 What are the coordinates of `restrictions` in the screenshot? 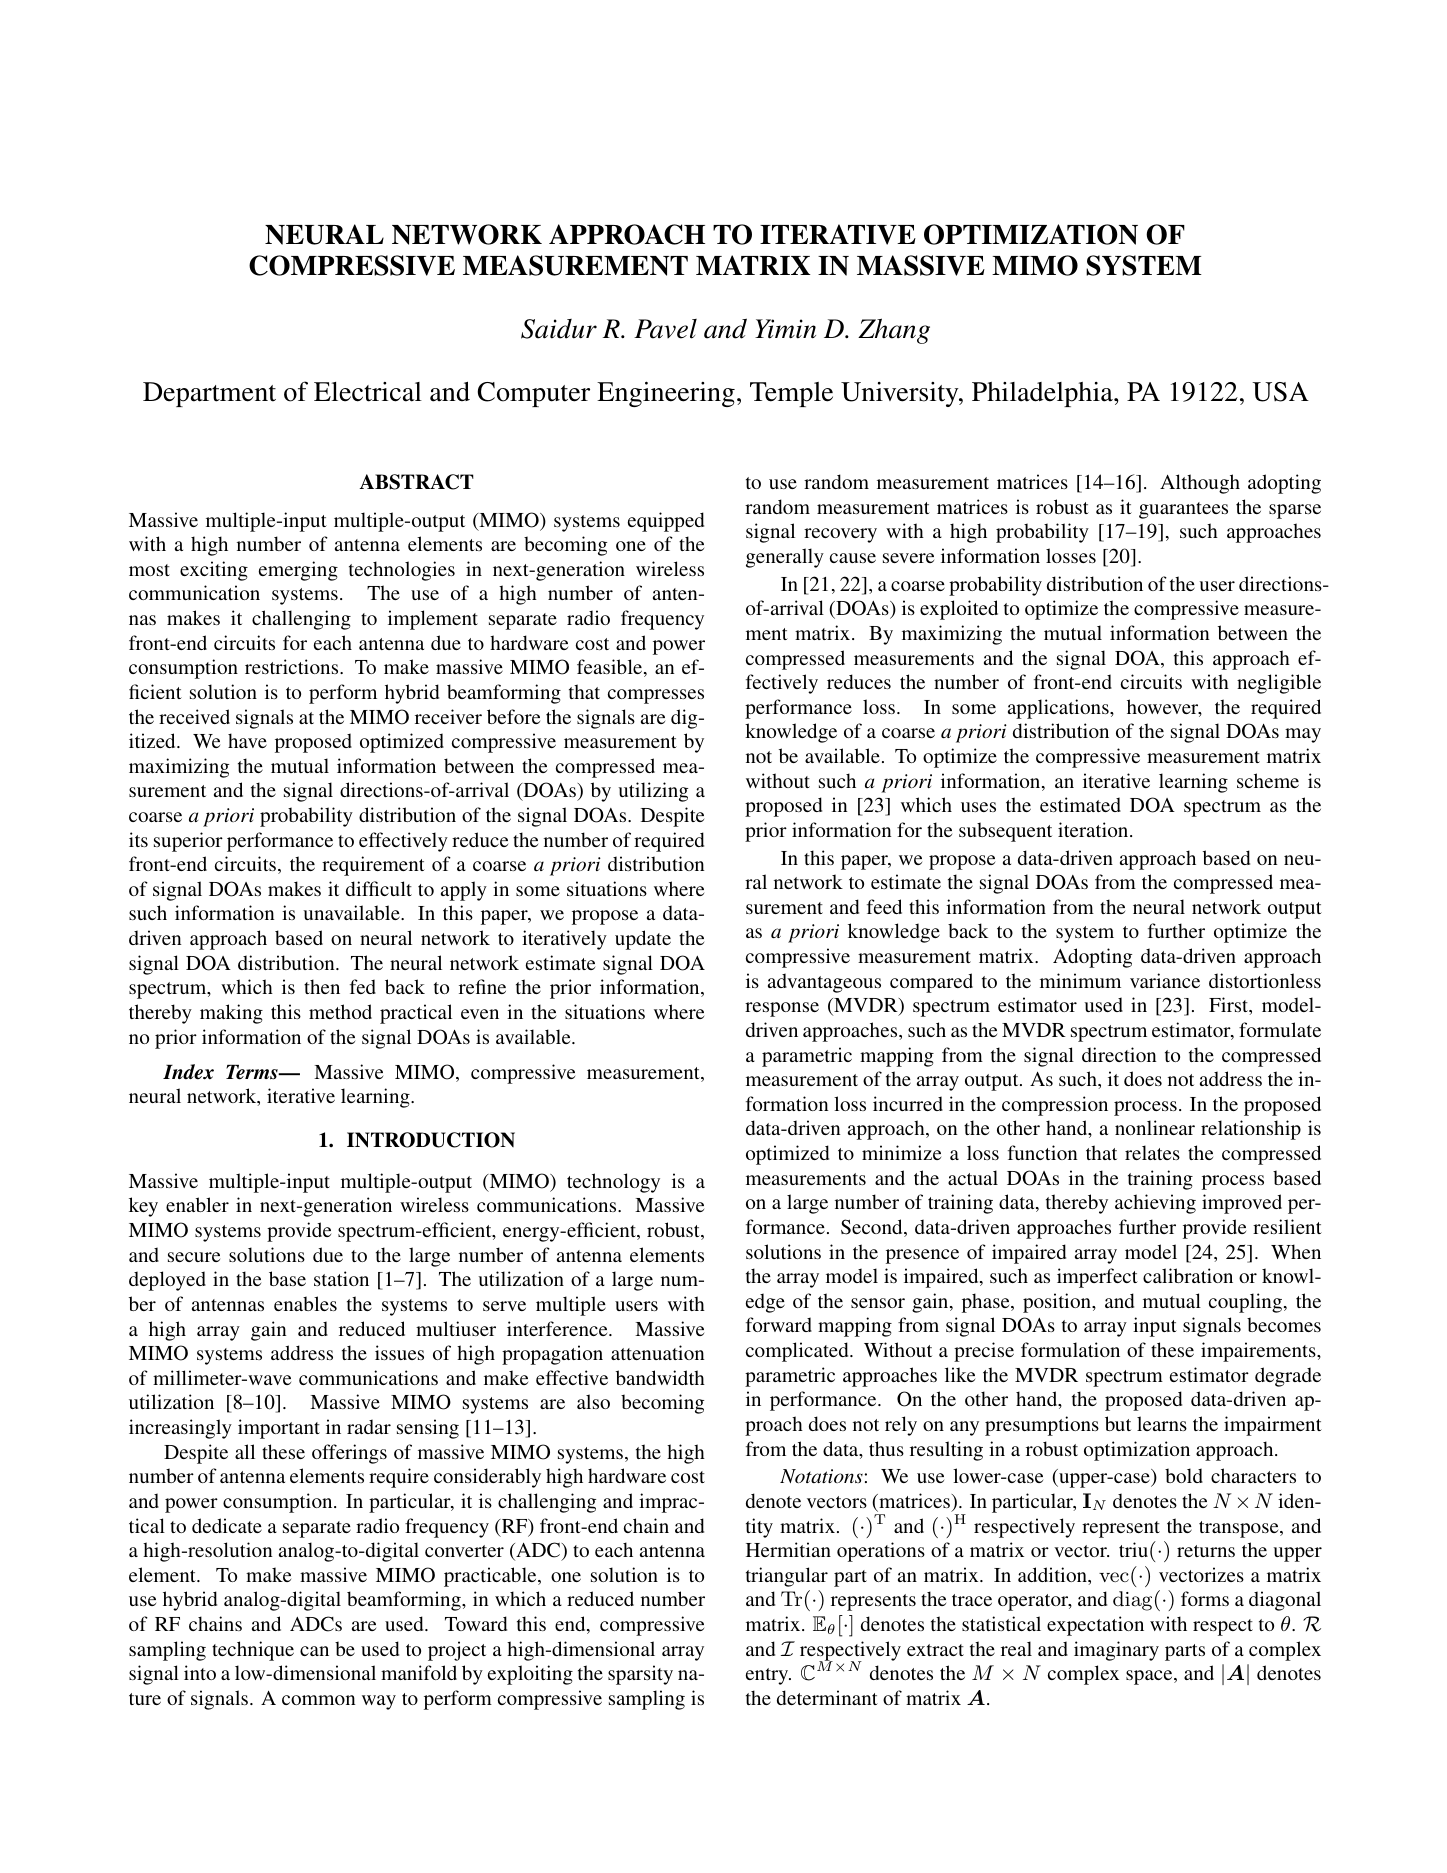 It's located at (293, 666).
